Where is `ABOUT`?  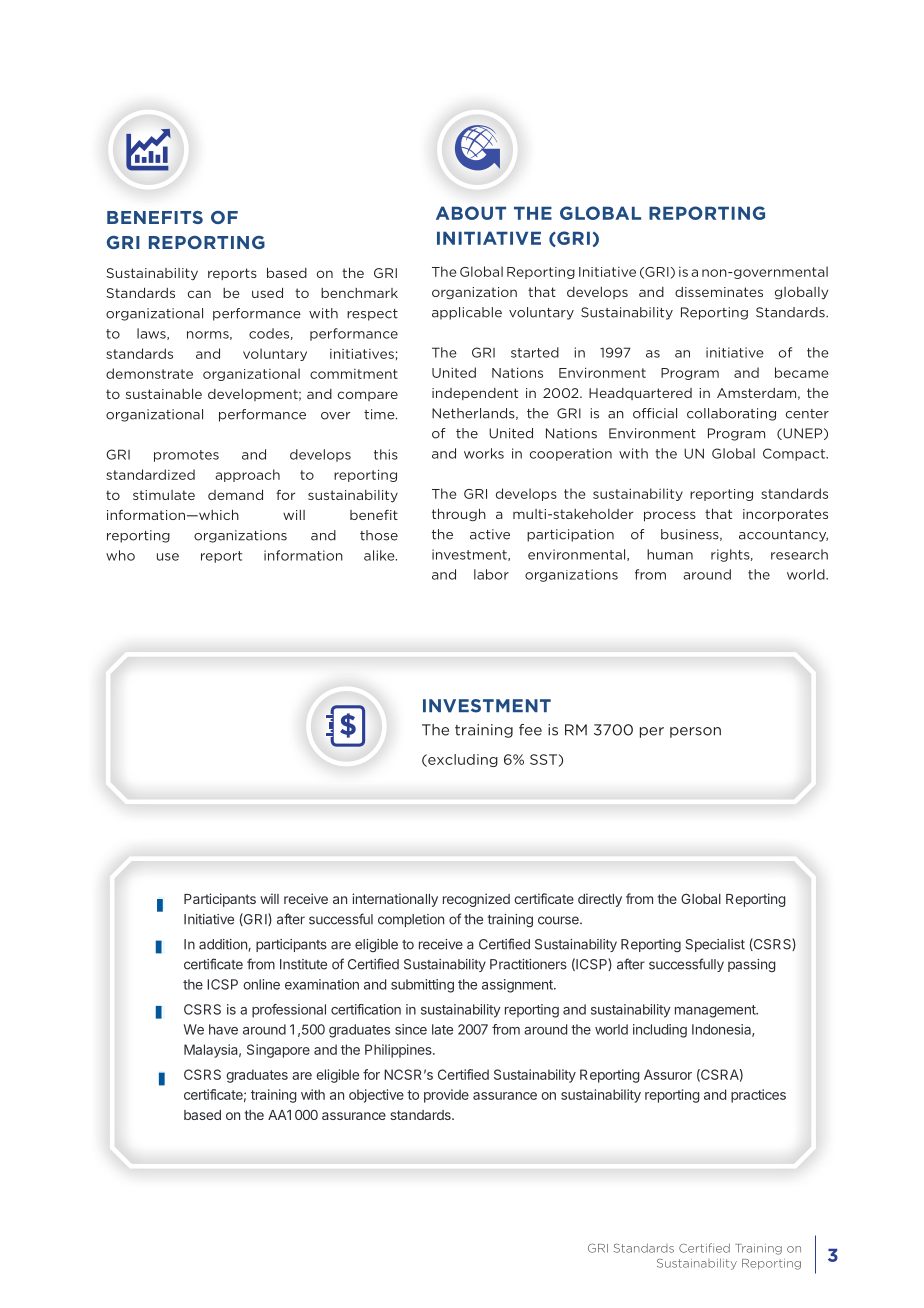
ABOUT is located at coordinates (471, 213).
